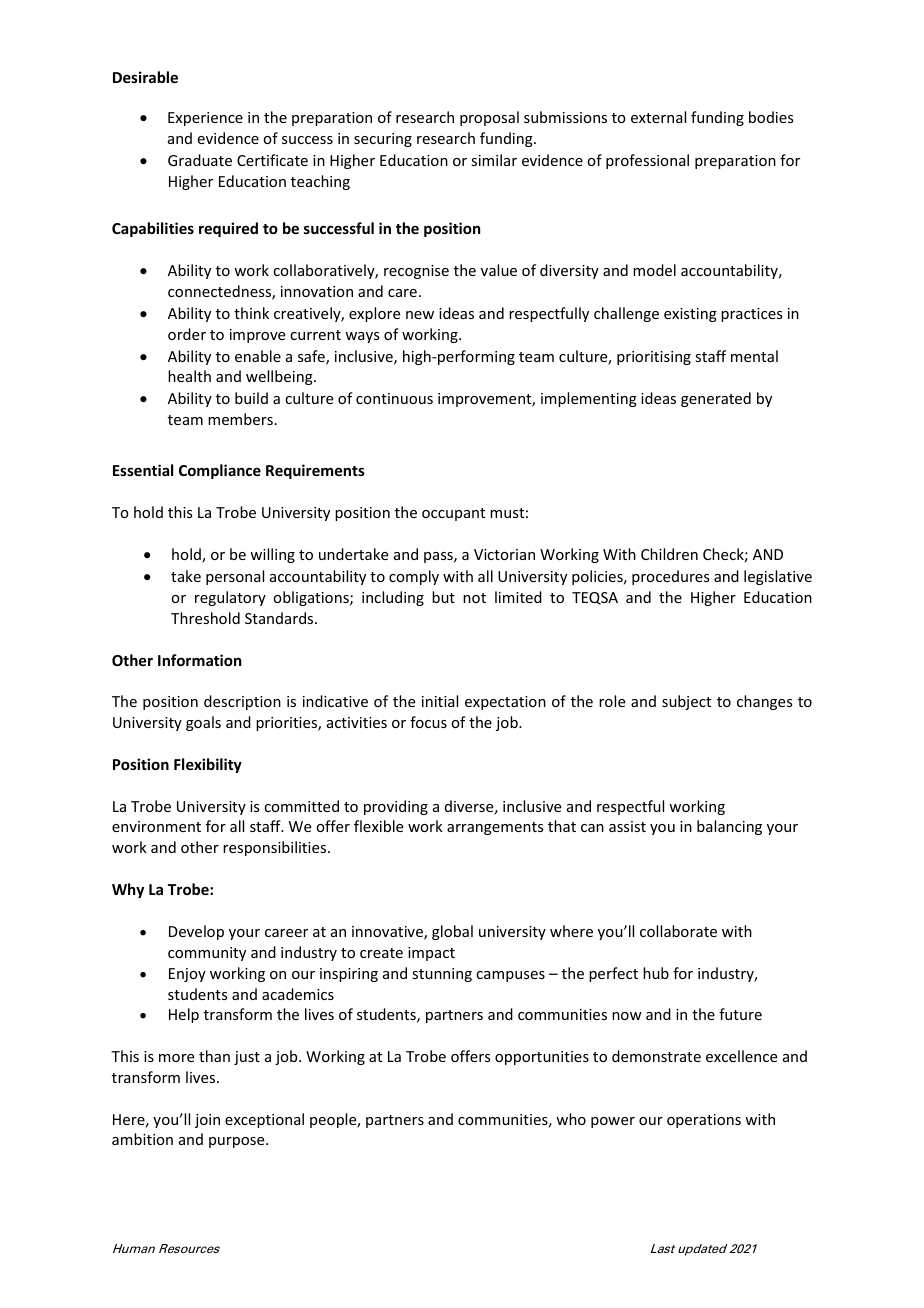  What do you see at coordinates (489, 118) in the screenshot?
I see `proposal` at bounding box center [489, 118].
